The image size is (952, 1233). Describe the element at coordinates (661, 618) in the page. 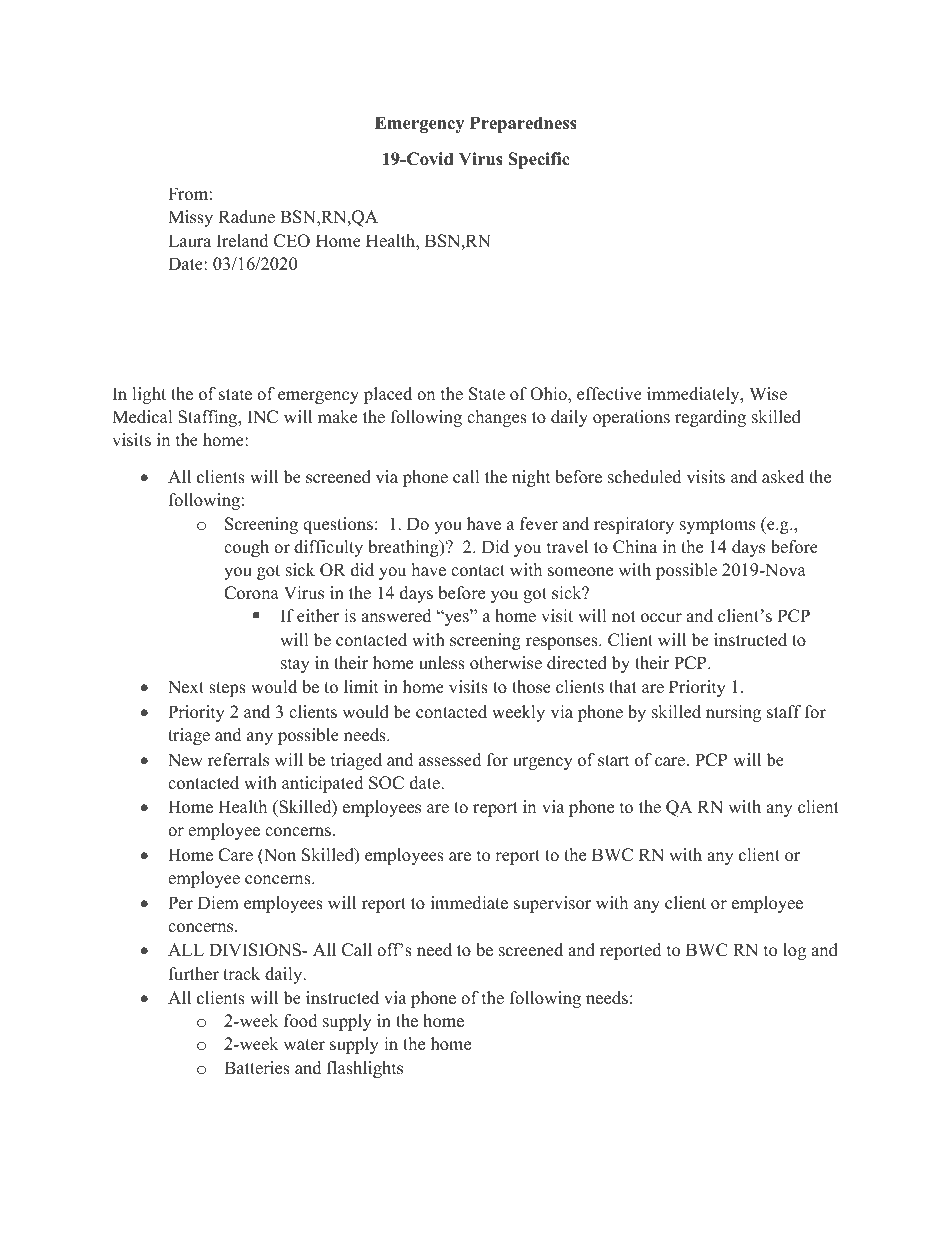

I see `occur` at that location.
